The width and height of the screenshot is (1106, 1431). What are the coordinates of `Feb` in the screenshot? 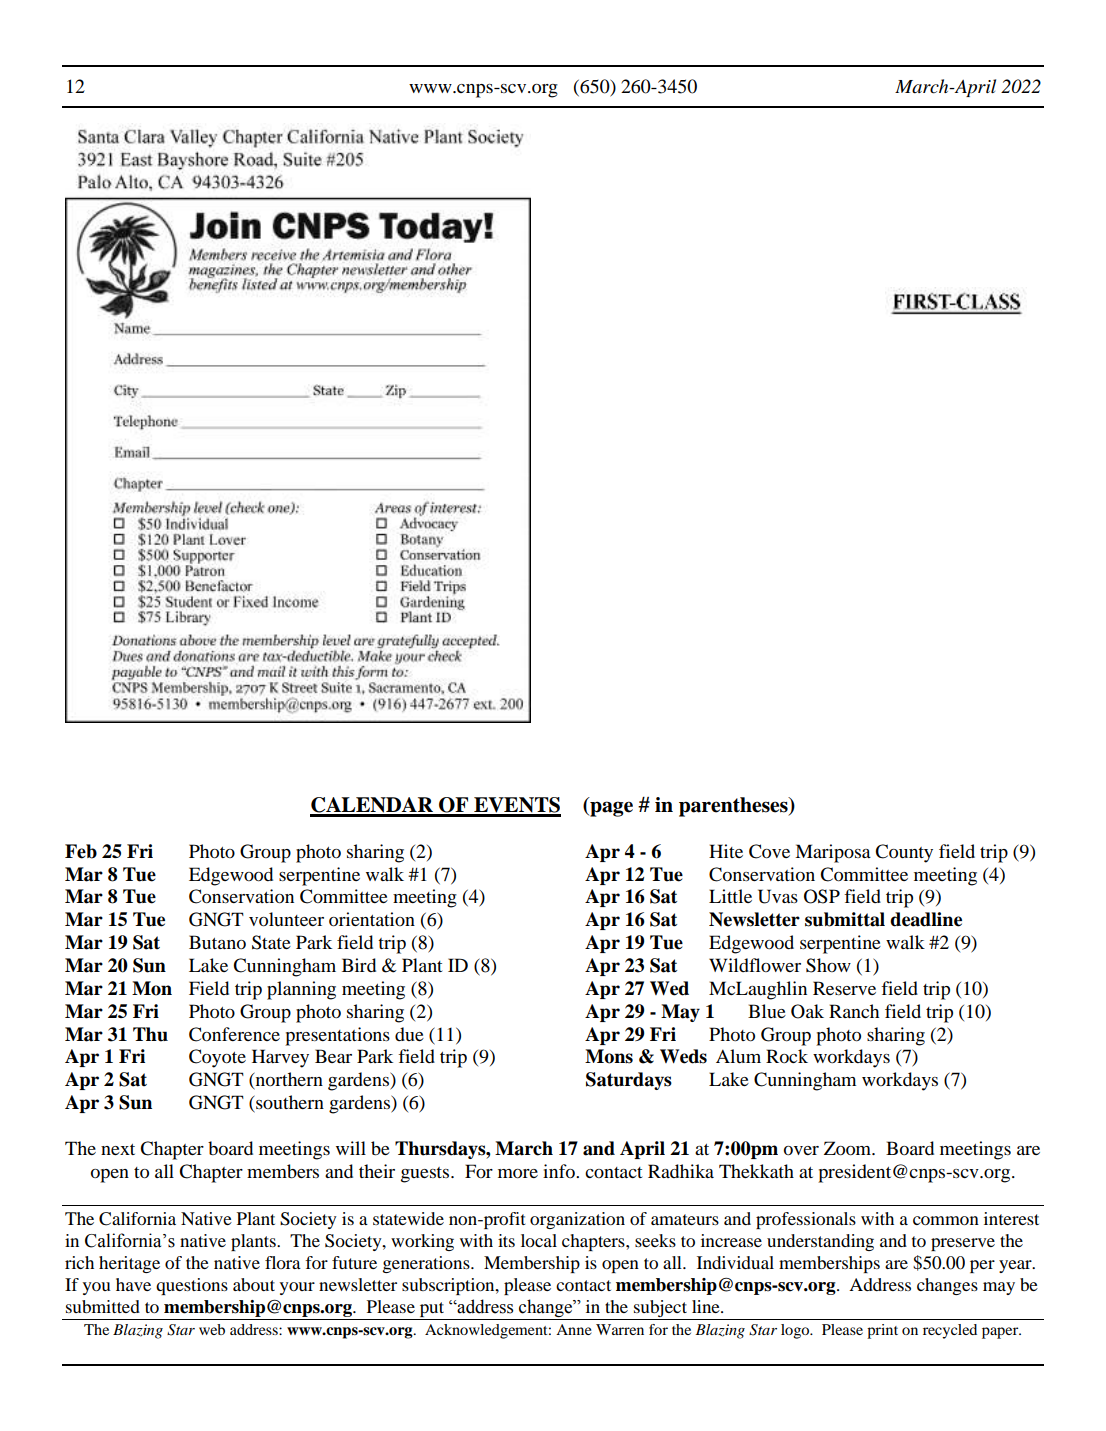 It's located at (81, 851).
